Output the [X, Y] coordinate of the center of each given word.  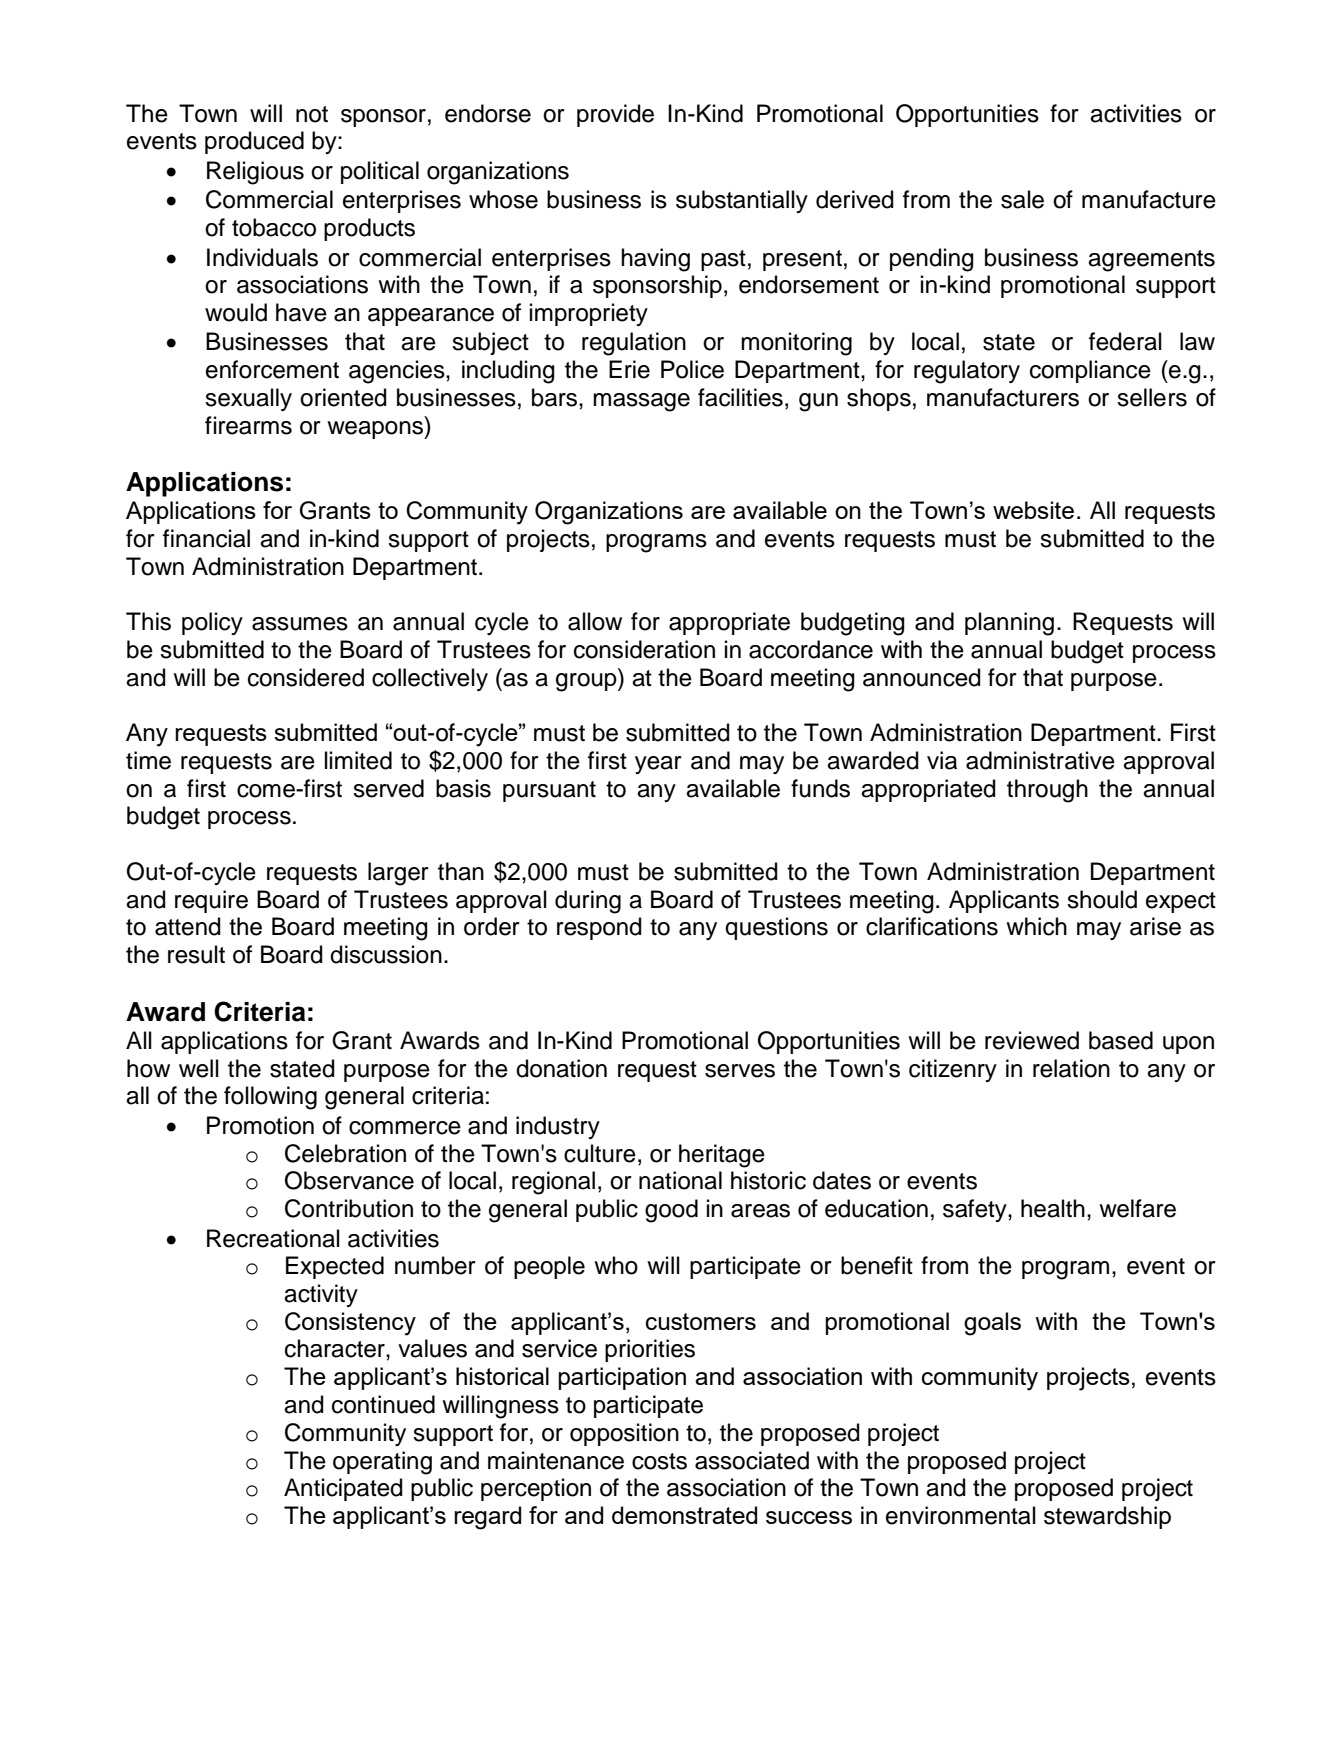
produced [254, 142]
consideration [644, 649]
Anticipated [343, 1489]
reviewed [1032, 1040]
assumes [300, 624]
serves [740, 1071]
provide [615, 115]
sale [1022, 199]
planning [1009, 624]
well [199, 1068]
